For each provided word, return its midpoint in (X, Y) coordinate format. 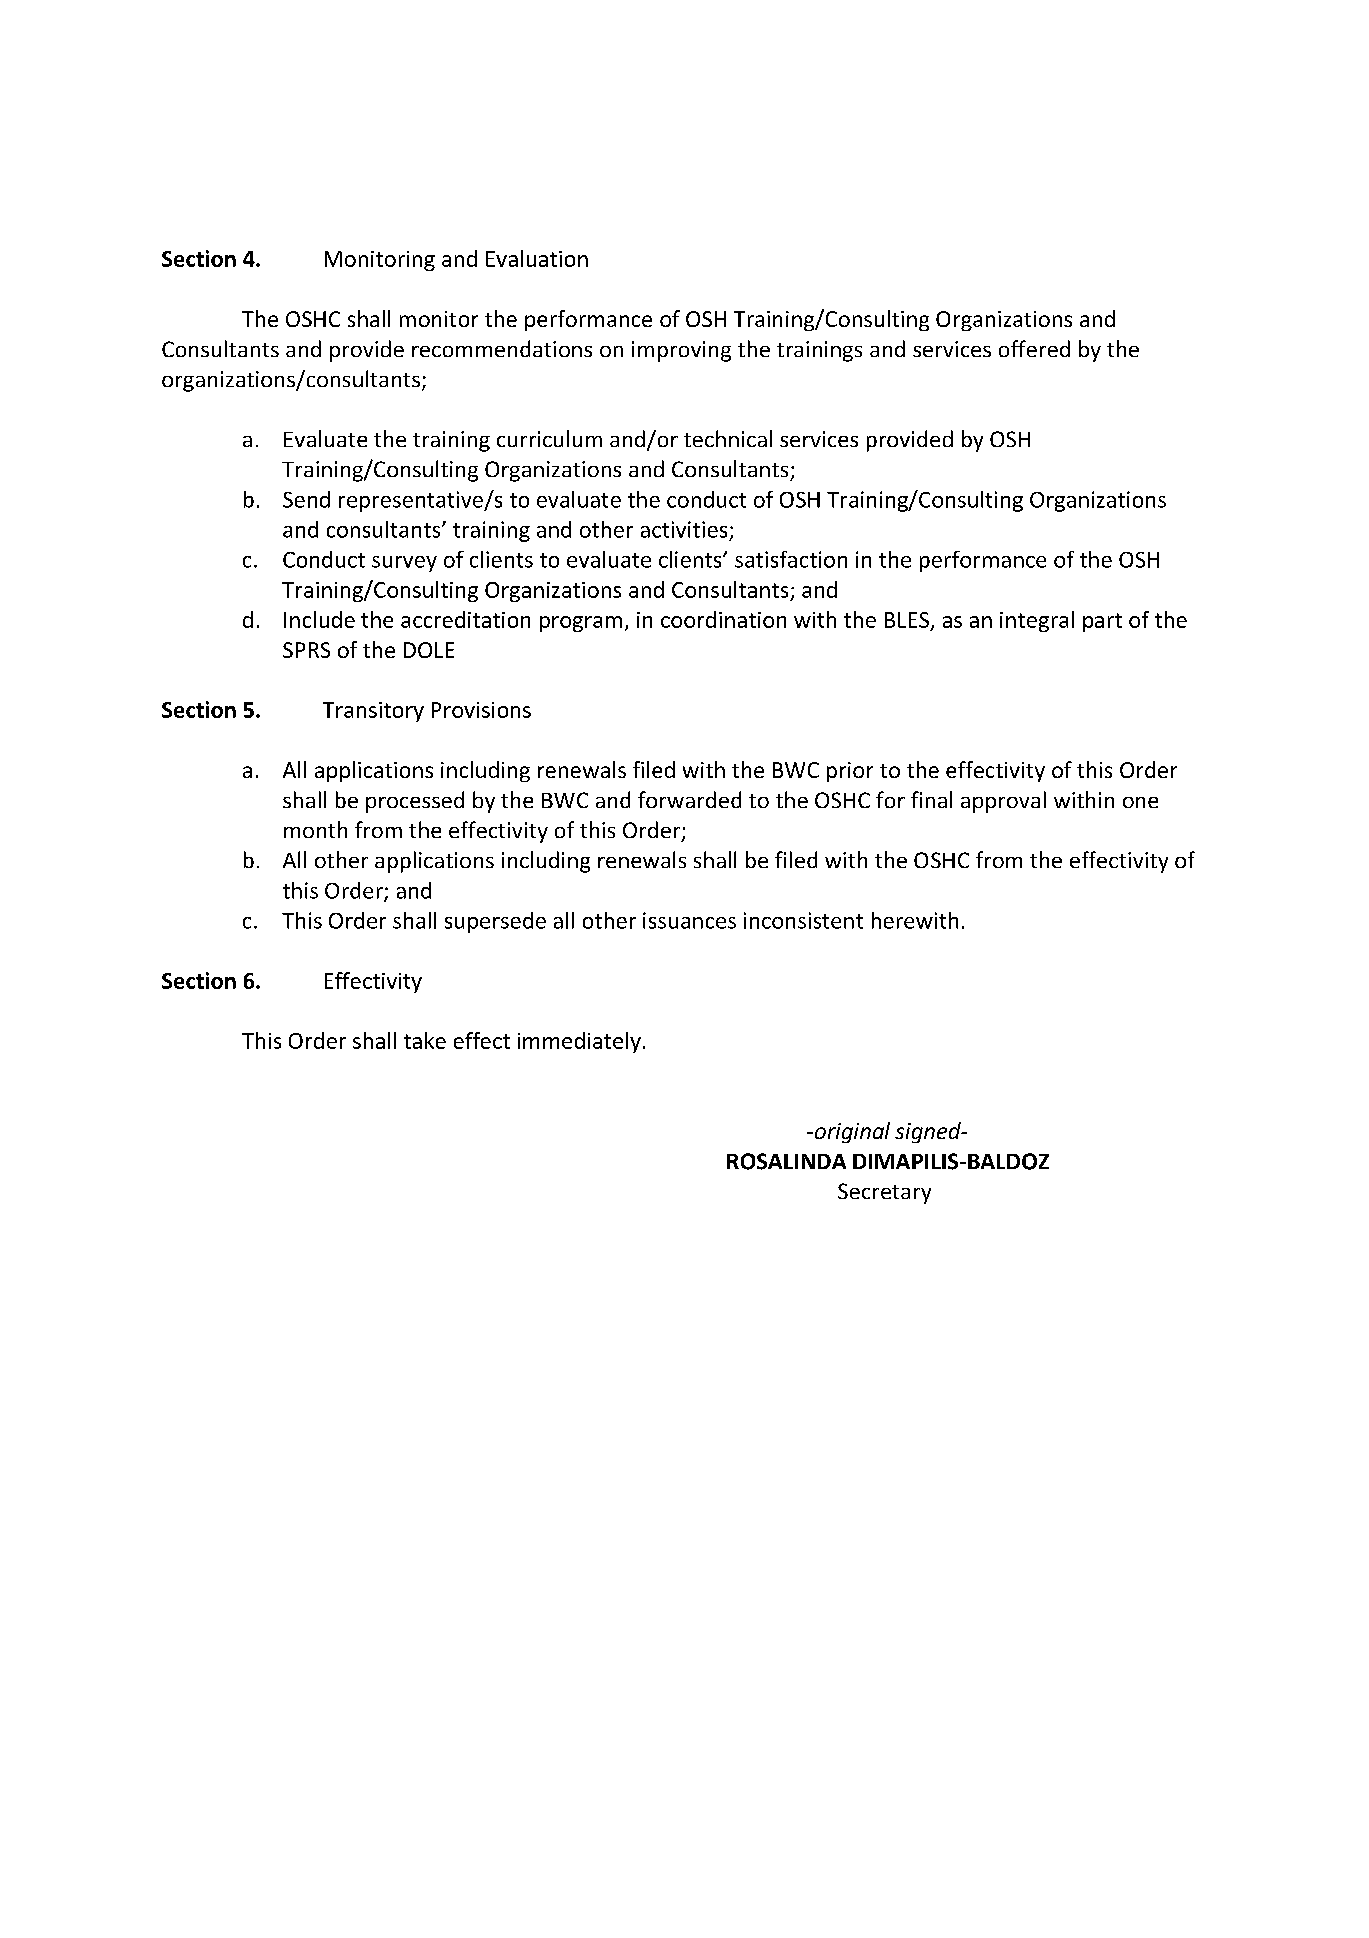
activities (684, 529)
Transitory (373, 712)
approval (1003, 802)
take (425, 1040)
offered (1034, 348)
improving (681, 351)
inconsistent (803, 920)
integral (1037, 621)
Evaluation (537, 258)
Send (306, 499)
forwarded (689, 799)
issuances (689, 920)
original (851, 1132)
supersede (495, 922)
